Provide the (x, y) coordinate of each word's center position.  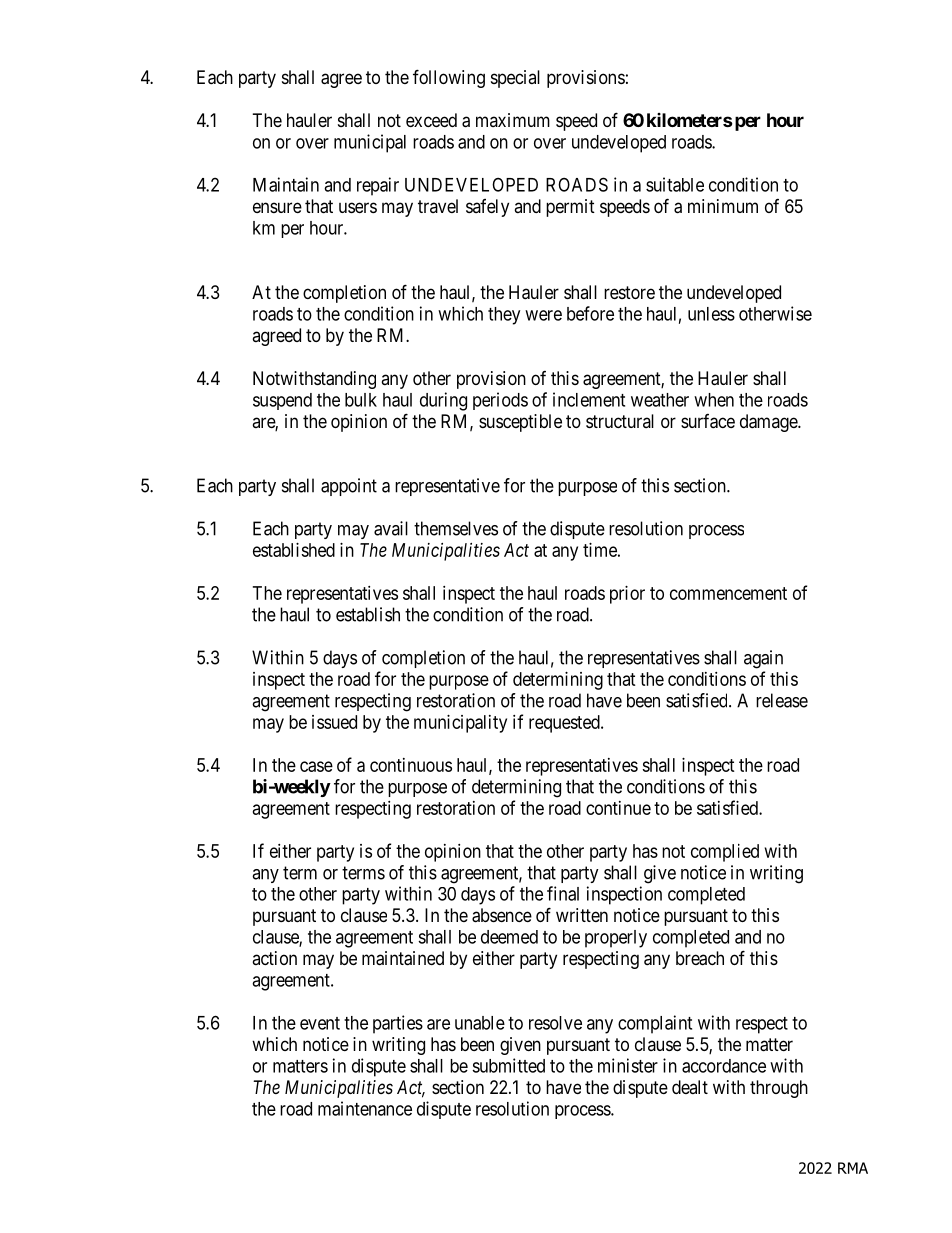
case (316, 766)
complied (725, 853)
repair (378, 186)
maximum (513, 120)
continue (618, 808)
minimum (723, 206)
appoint (349, 487)
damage (769, 423)
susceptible (520, 423)
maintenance (365, 1108)
